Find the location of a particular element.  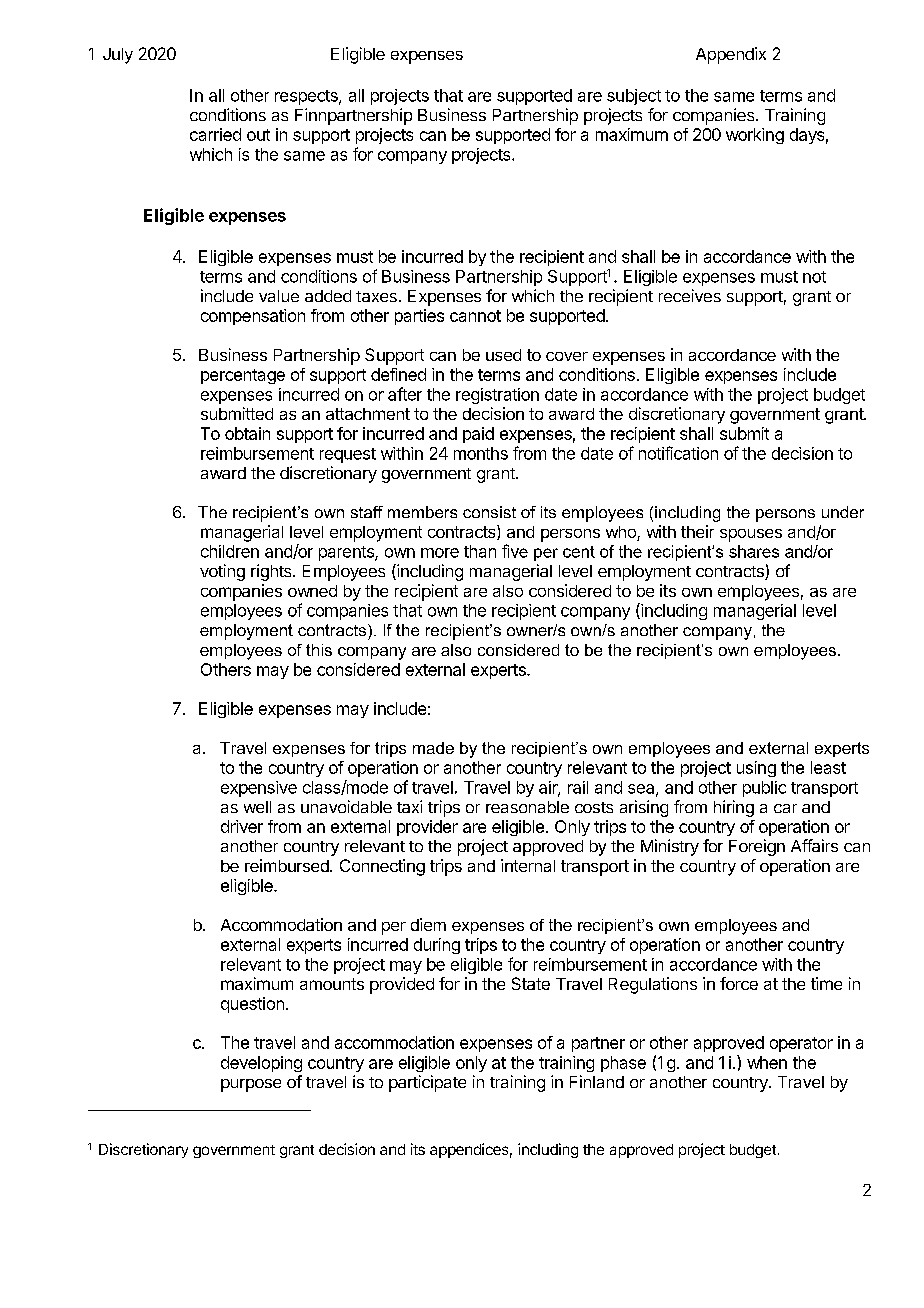

months is located at coordinates (481, 453).
